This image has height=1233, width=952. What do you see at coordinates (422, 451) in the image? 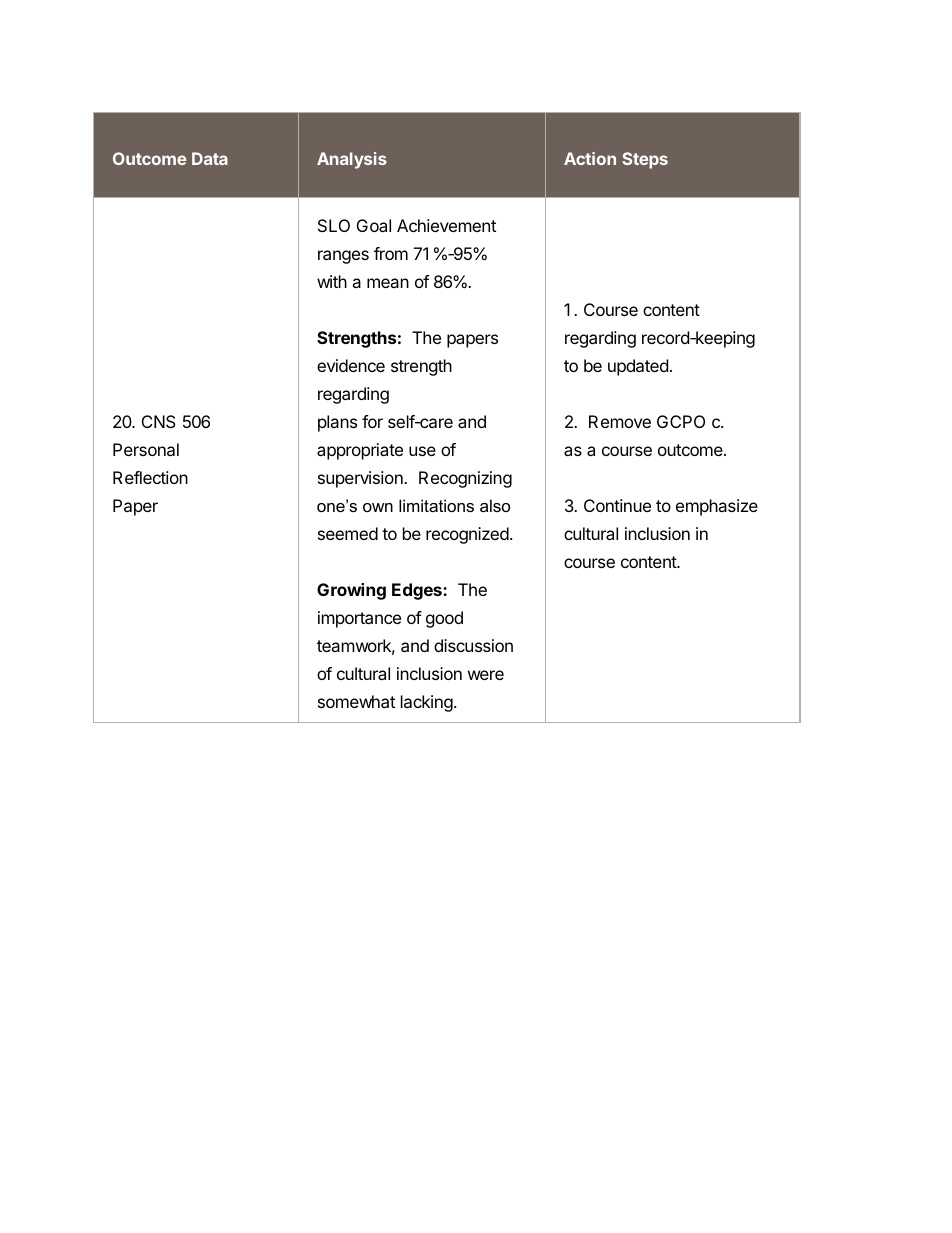
I see `use` at bounding box center [422, 451].
